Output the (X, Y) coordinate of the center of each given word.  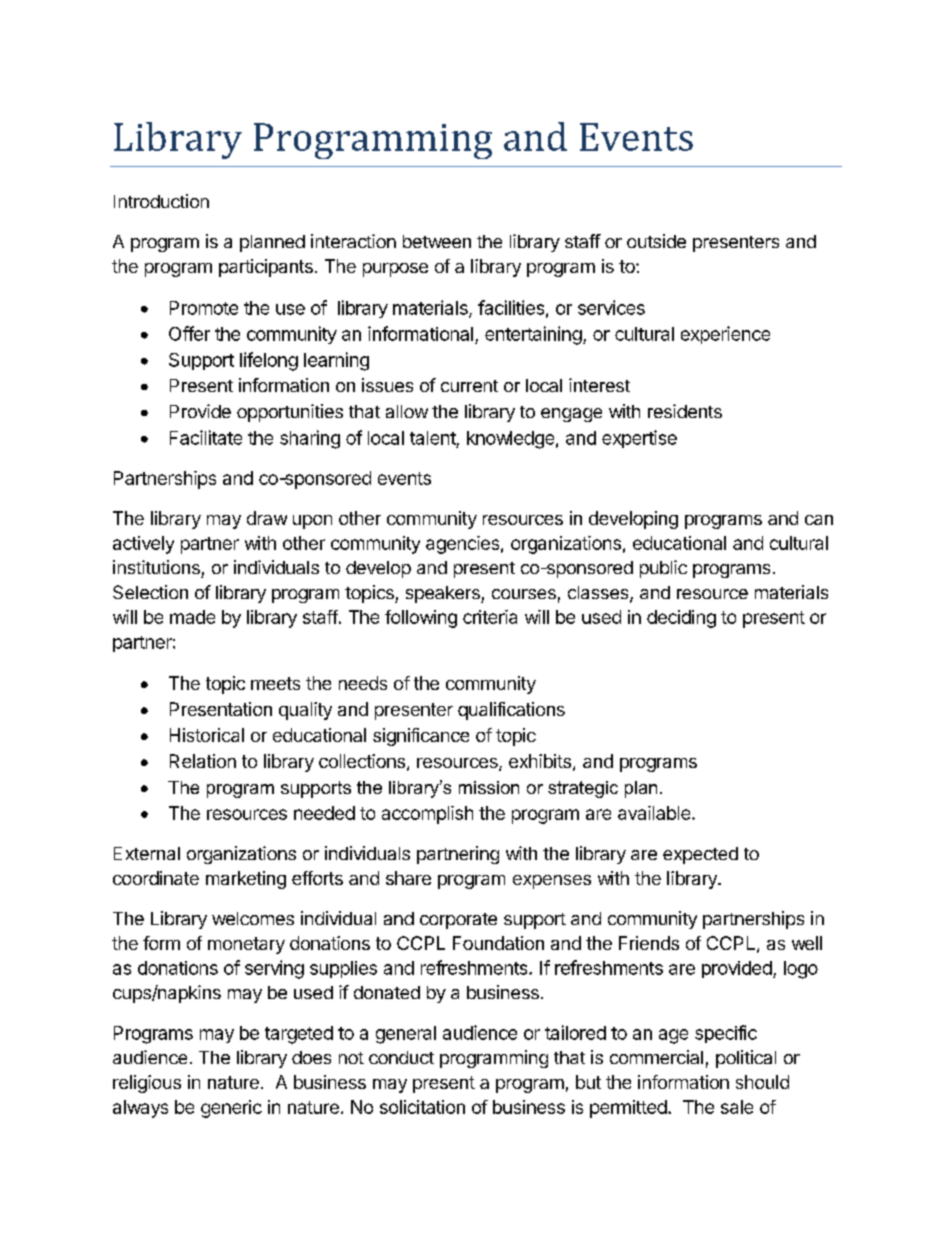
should (762, 1082)
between (437, 241)
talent (433, 438)
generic (231, 1109)
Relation (203, 761)
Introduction (161, 201)
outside (656, 241)
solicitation (422, 1107)
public (663, 569)
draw (267, 518)
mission (489, 787)
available (655, 813)
